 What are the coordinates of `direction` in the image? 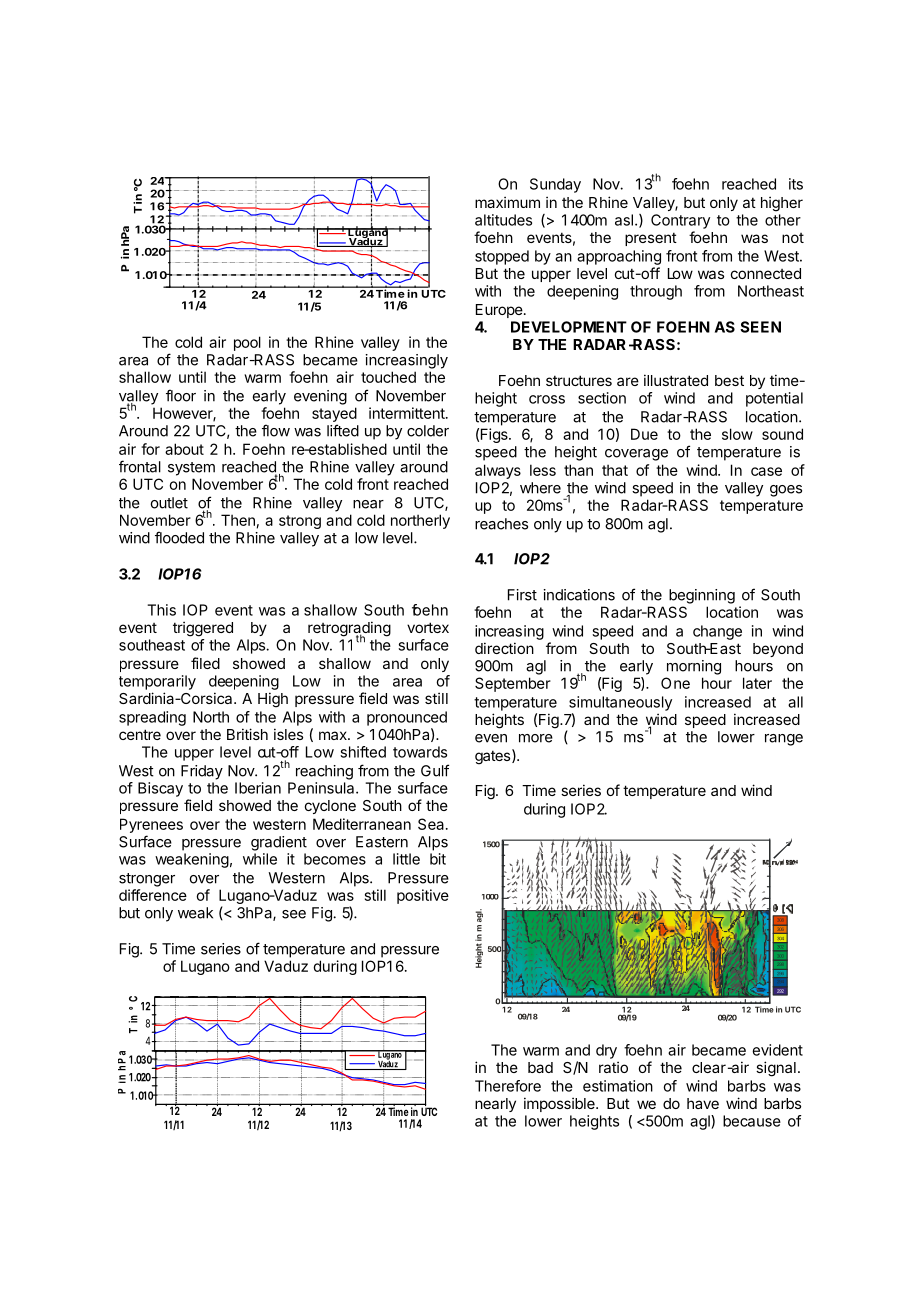 It's located at (504, 648).
